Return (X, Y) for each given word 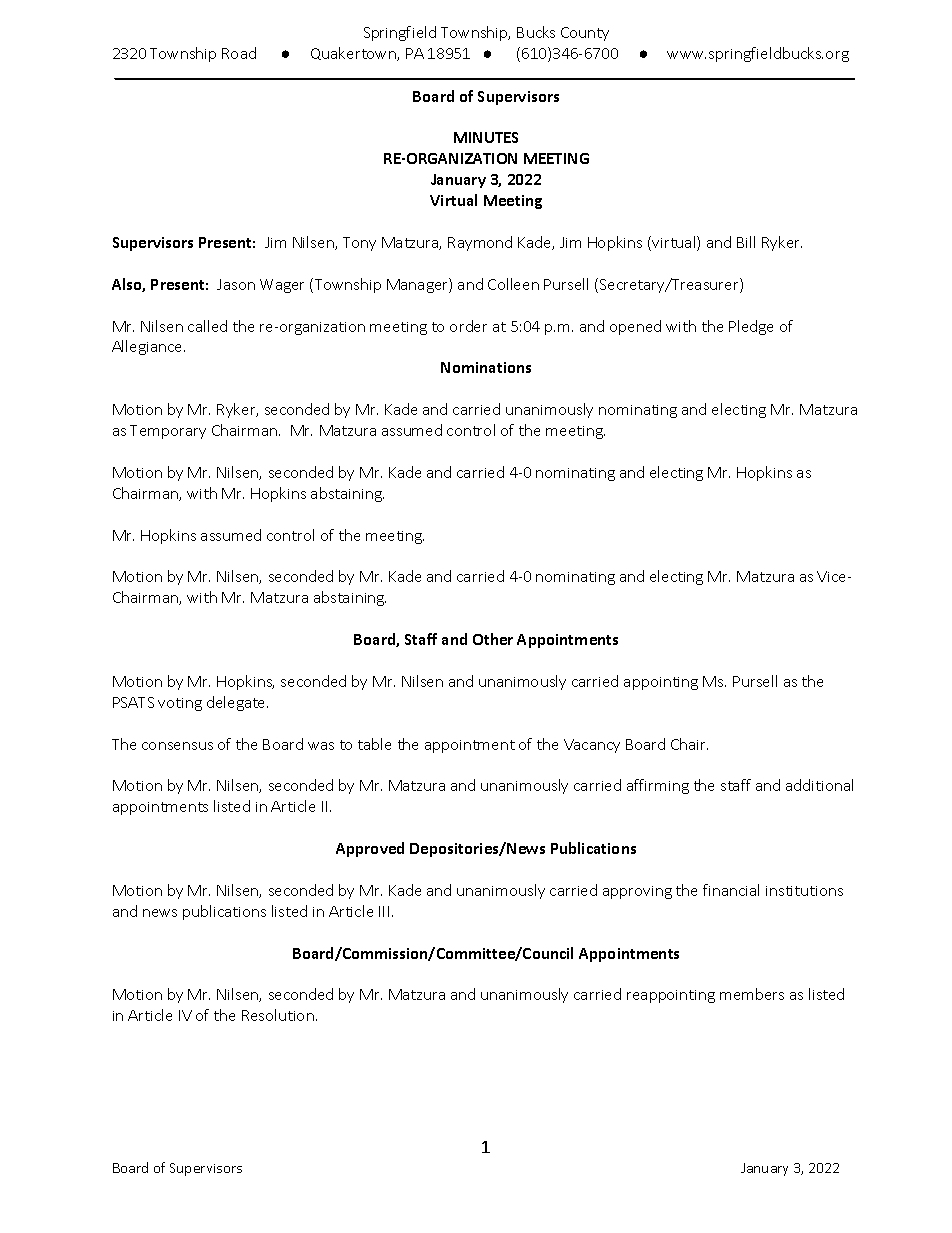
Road (239, 53)
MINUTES (486, 137)
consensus (177, 746)
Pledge (751, 327)
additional (819, 785)
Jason (236, 284)
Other (493, 639)
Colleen (513, 284)
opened (635, 327)
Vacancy (592, 746)
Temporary (168, 432)
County (585, 34)
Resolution (278, 1015)
